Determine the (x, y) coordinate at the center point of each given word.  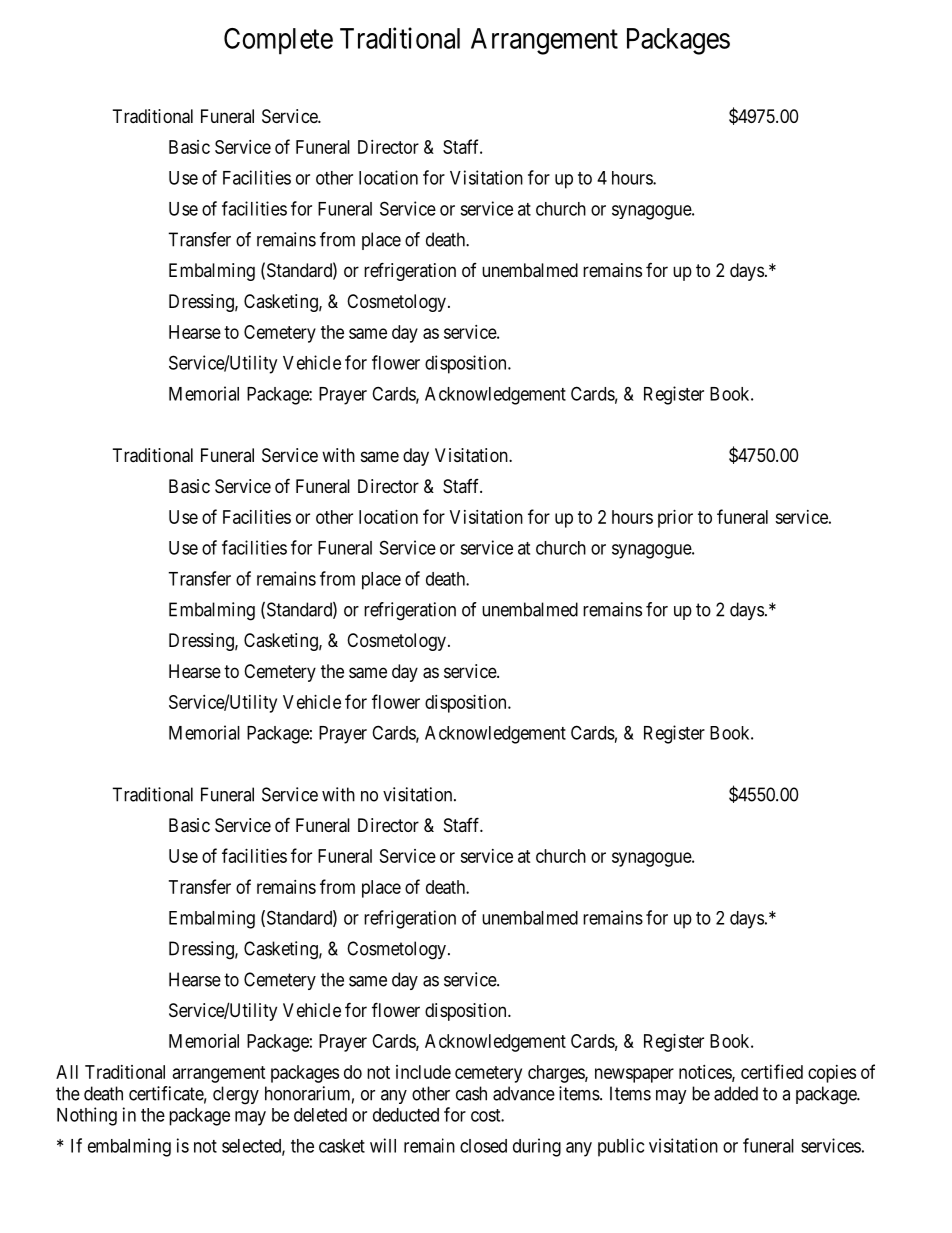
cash (471, 1093)
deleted (320, 1115)
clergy (236, 1095)
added (736, 1093)
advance (524, 1093)
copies (832, 1074)
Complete (278, 41)
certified (772, 1071)
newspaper (634, 1075)
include (423, 1072)
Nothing (87, 1116)
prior (675, 519)
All (67, 1072)
